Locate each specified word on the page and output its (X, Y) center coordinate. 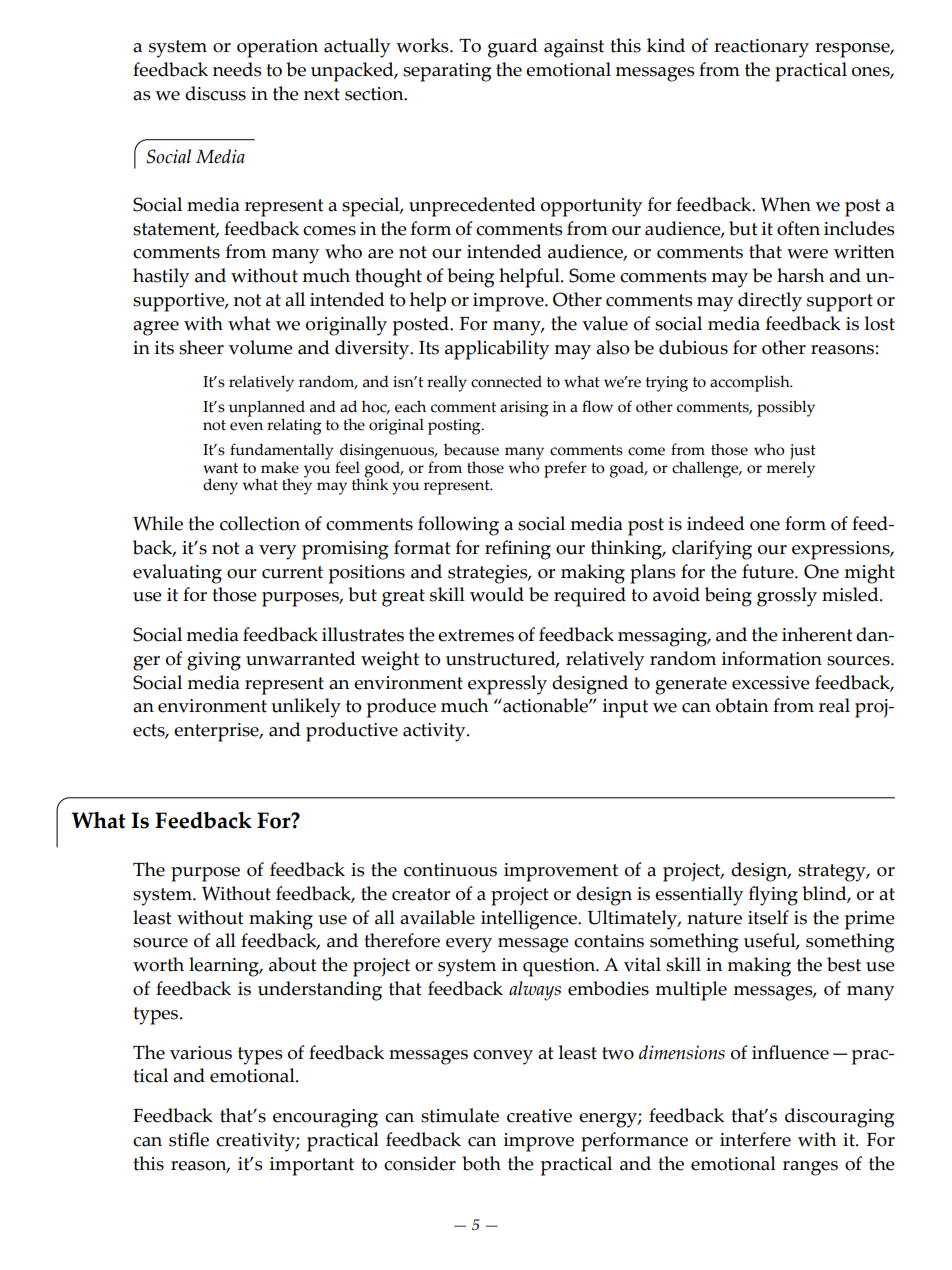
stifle (189, 1139)
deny (220, 486)
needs (237, 69)
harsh (800, 275)
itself (768, 917)
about (292, 964)
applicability (497, 350)
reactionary (761, 48)
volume (261, 347)
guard (513, 48)
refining (518, 550)
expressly (507, 685)
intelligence (530, 920)
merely (790, 468)
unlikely (306, 708)
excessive (771, 683)
